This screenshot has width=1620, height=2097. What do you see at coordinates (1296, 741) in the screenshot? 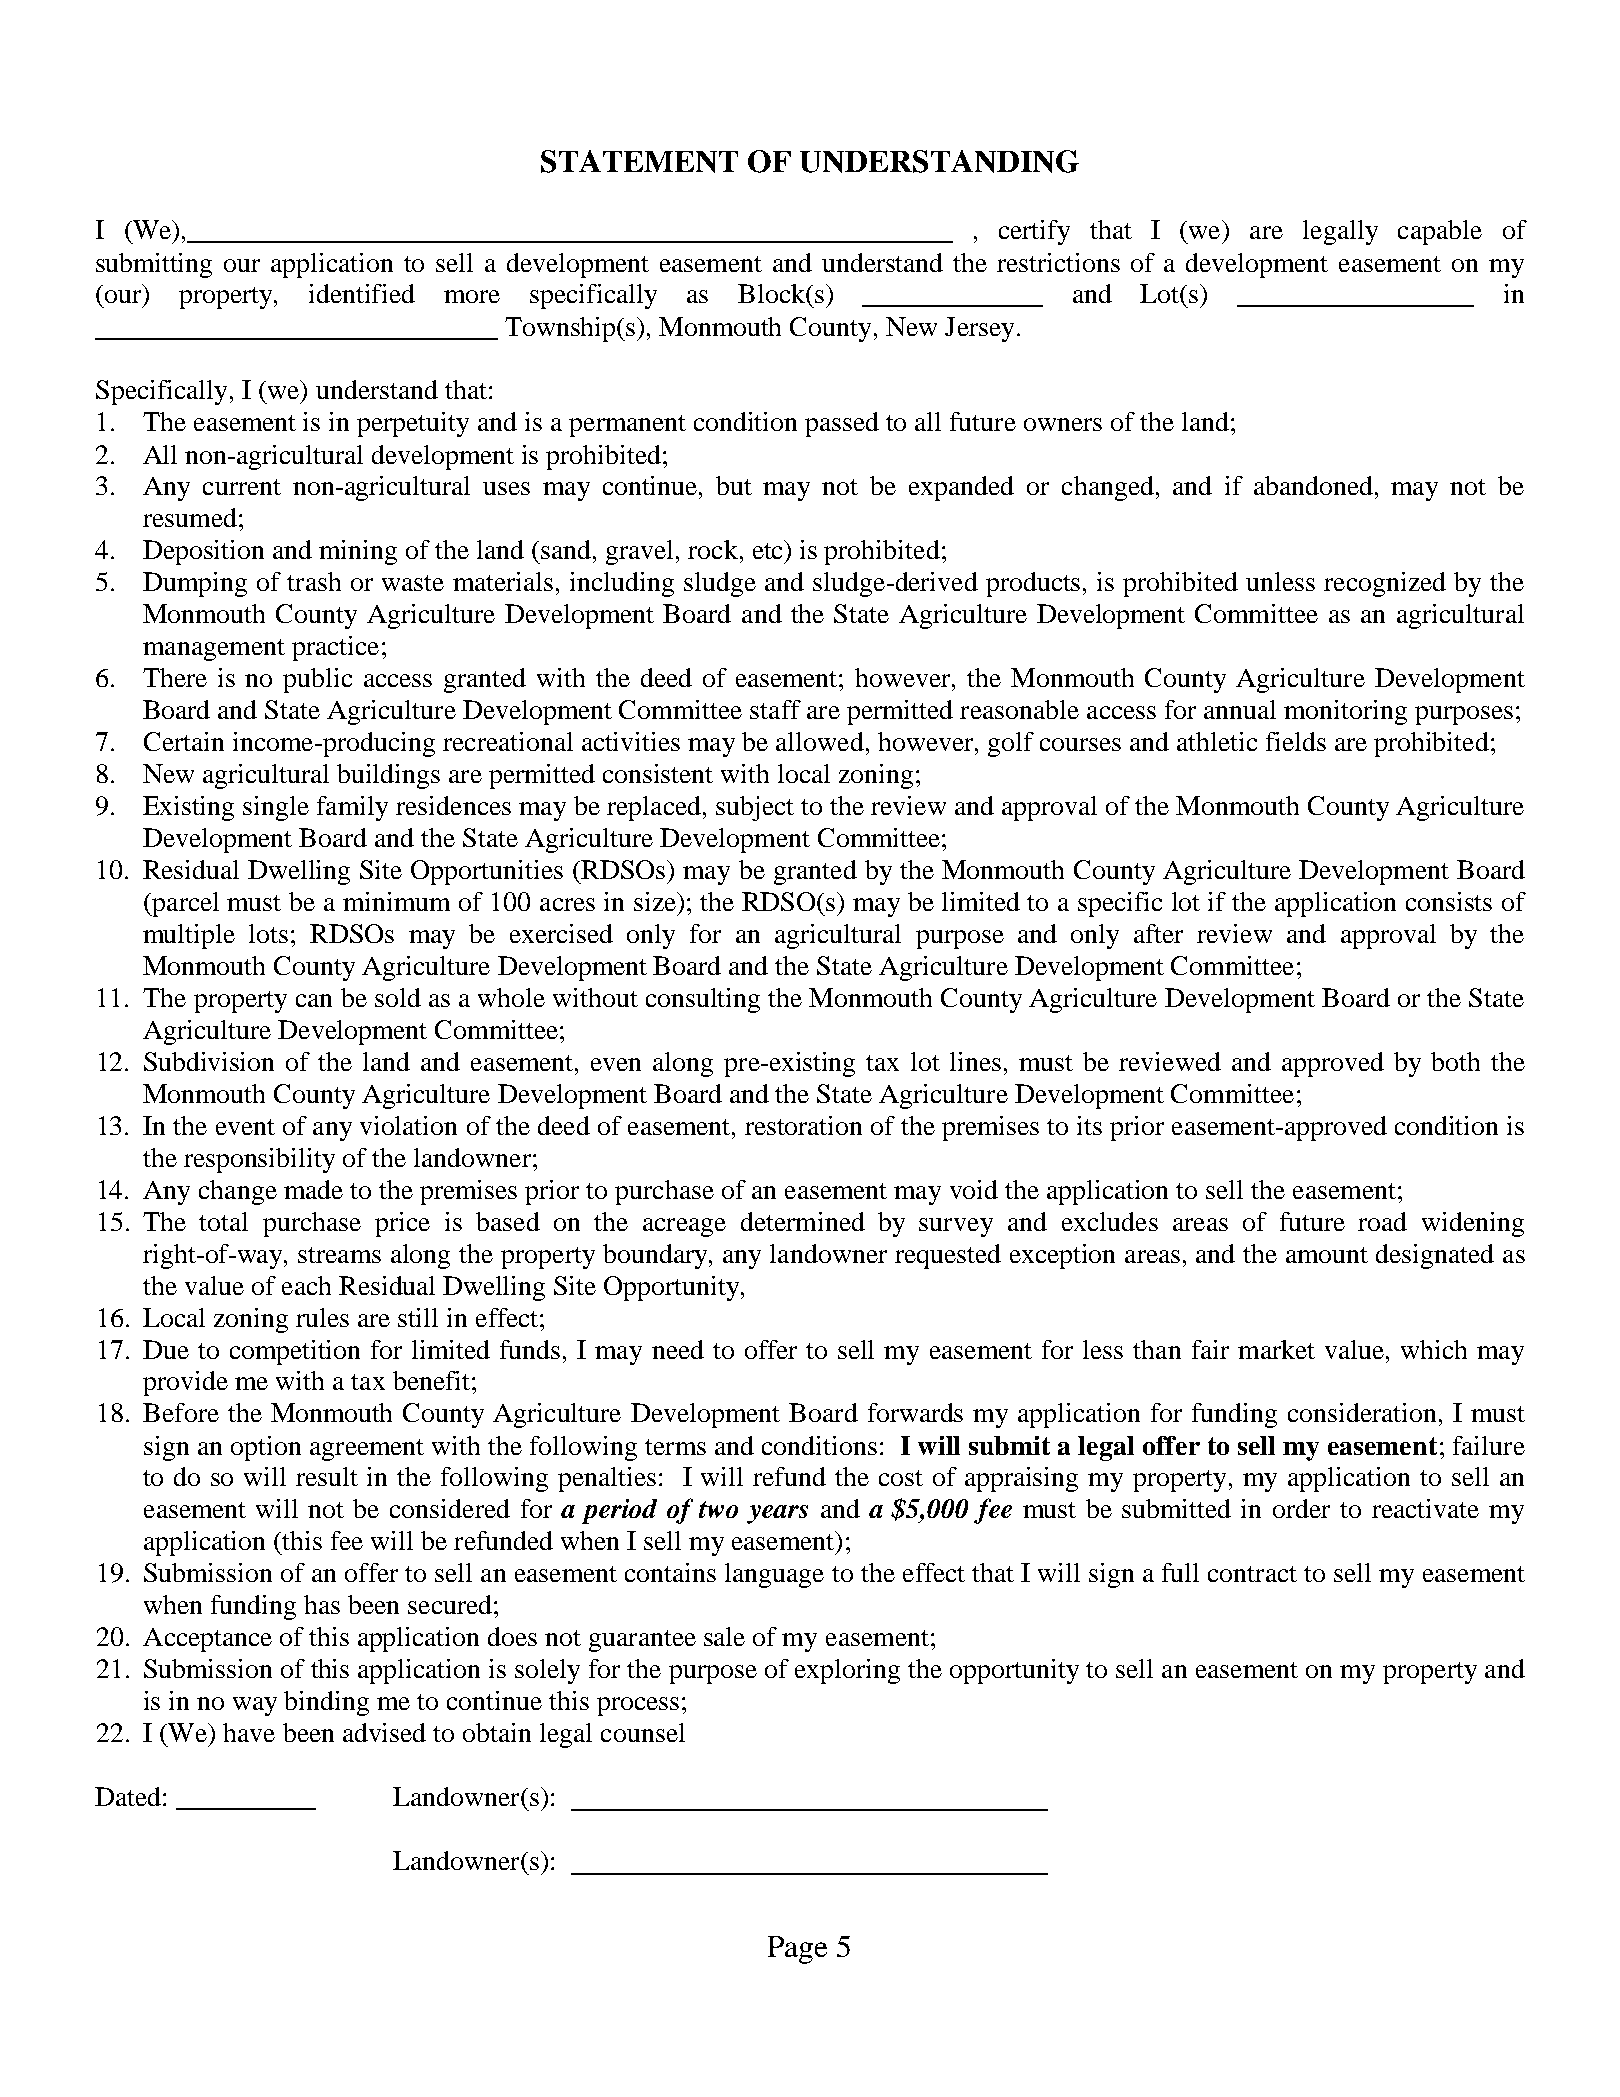
I see `fields` at bounding box center [1296, 741].
